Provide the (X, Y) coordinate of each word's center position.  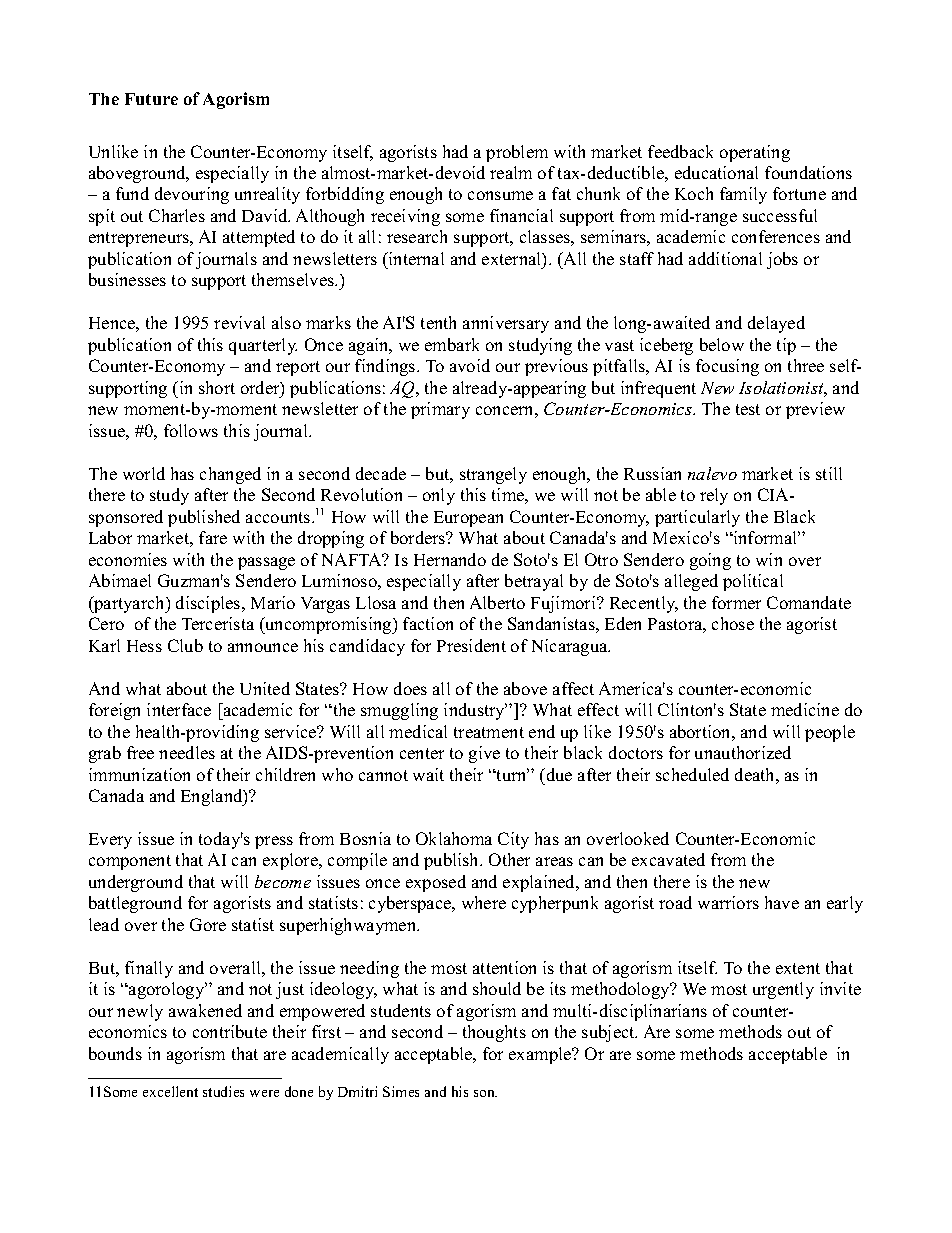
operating (755, 153)
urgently (783, 990)
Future (151, 99)
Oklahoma (454, 838)
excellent (170, 1091)
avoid (470, 365)
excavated (668, 859)
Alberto (497, 602)
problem (517, 153)
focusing (727, 367)
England (213, 797)
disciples (209, 604)
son (485, 1093)
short (217, 387)
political (753, 582)
